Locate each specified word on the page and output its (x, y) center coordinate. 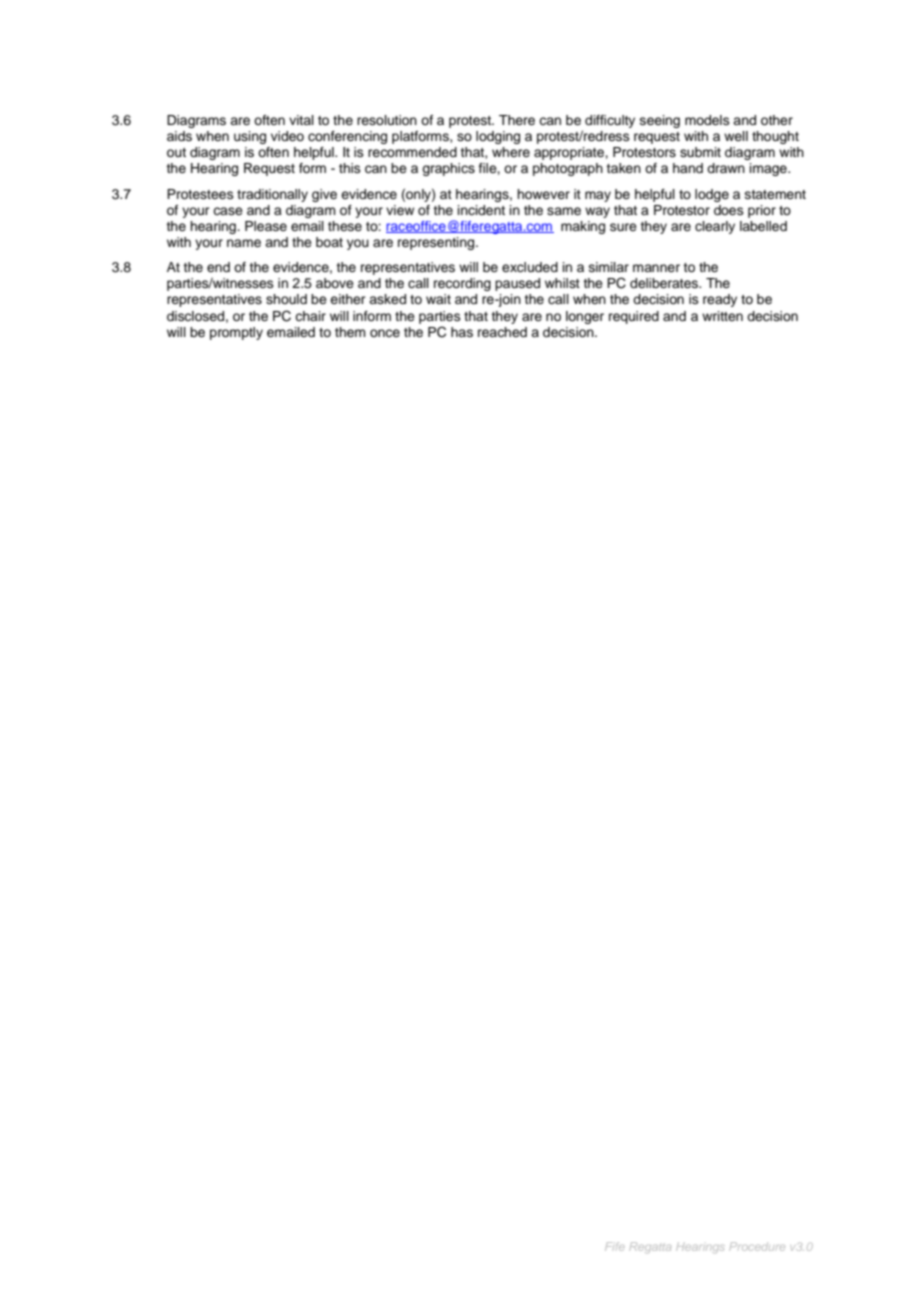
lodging (498, 137)
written (722, 316)
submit (700, 152)
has (462, 332)
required (634, 317)
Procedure (757, 1246)
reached (502, 332)
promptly (236, 333)
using (250, 137)
